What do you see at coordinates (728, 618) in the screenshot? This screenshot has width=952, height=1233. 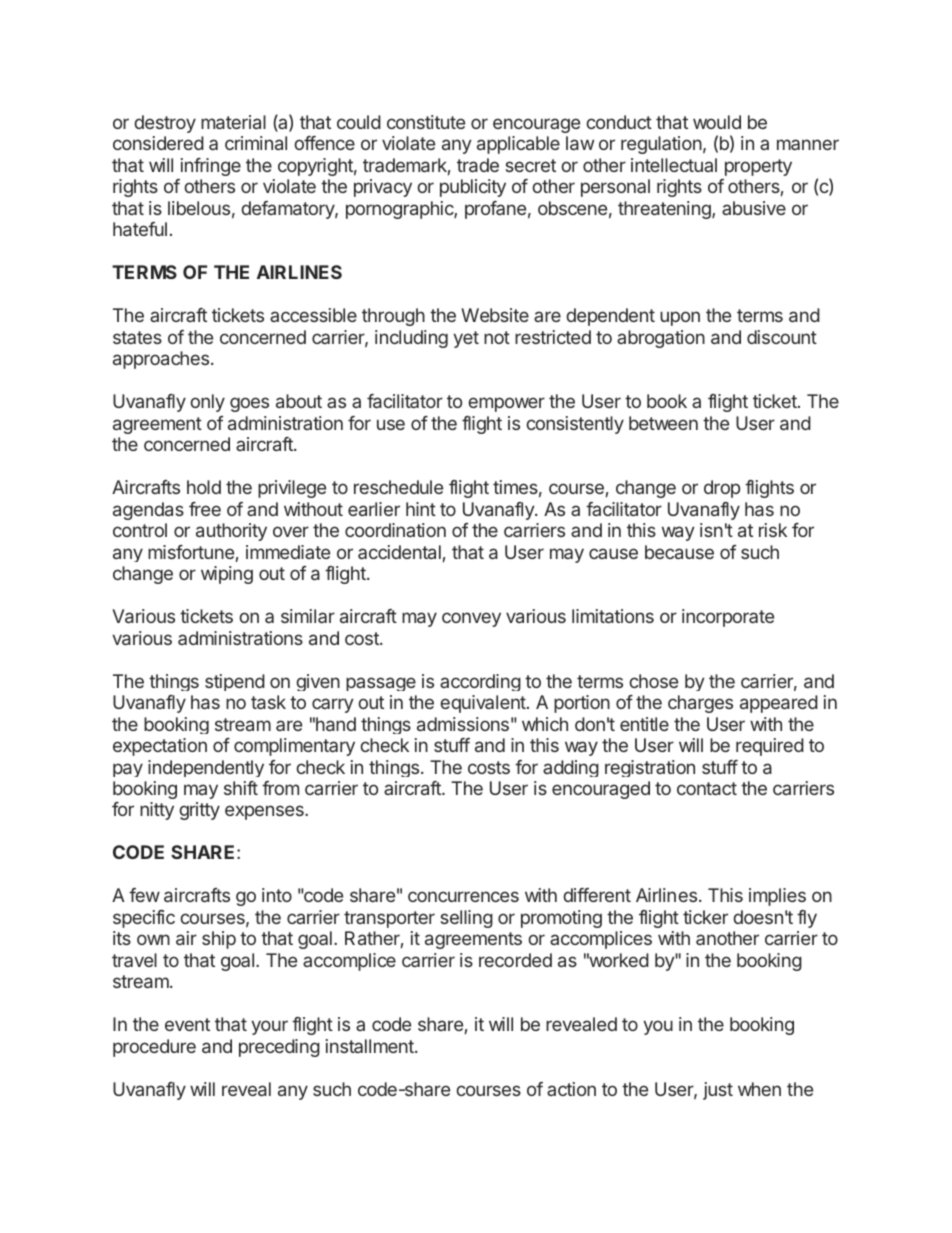 I see `incorporate` at bounding box center [728, 618].
